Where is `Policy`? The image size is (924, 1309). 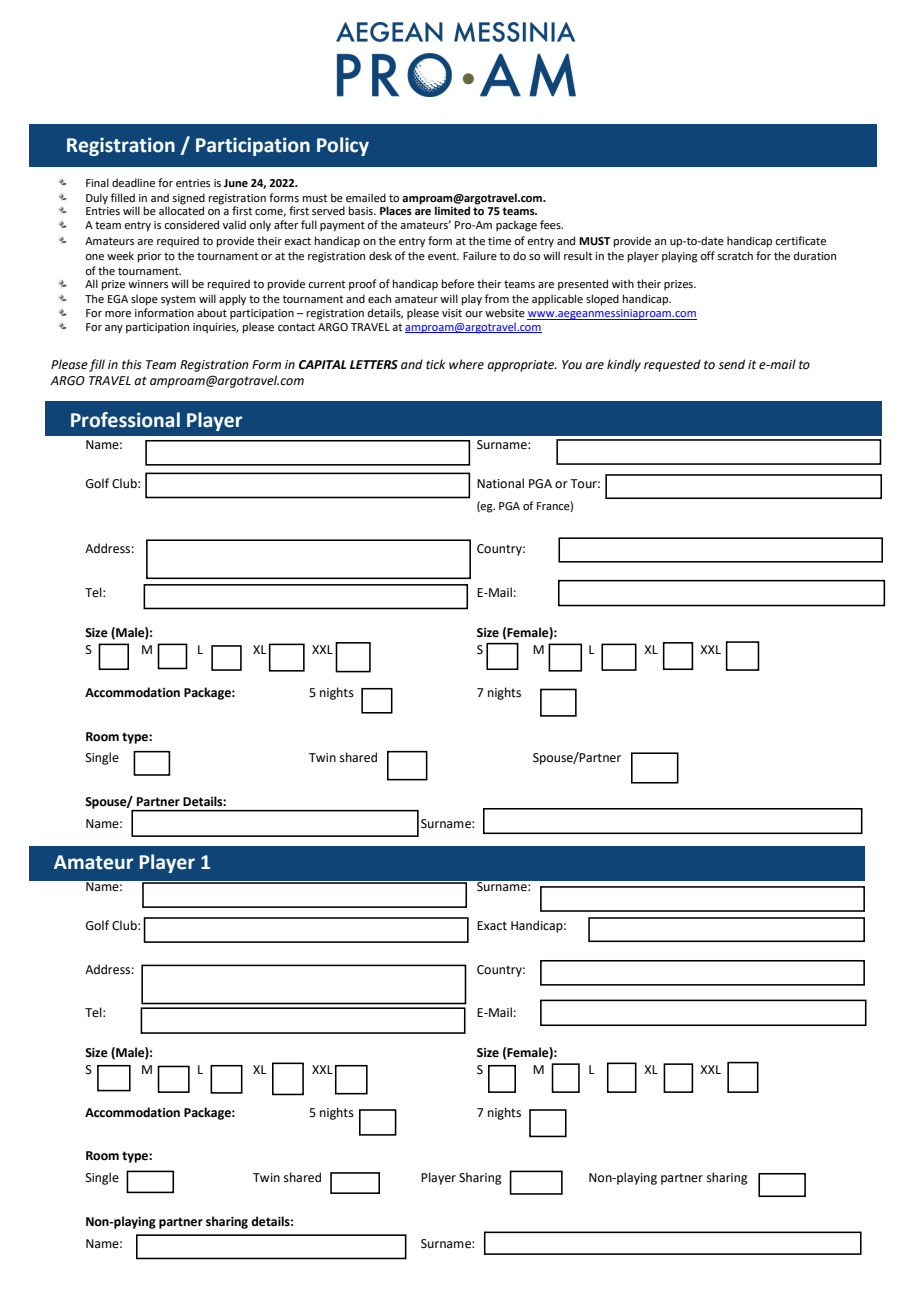 Policy is located at coordinates (343, 146).
